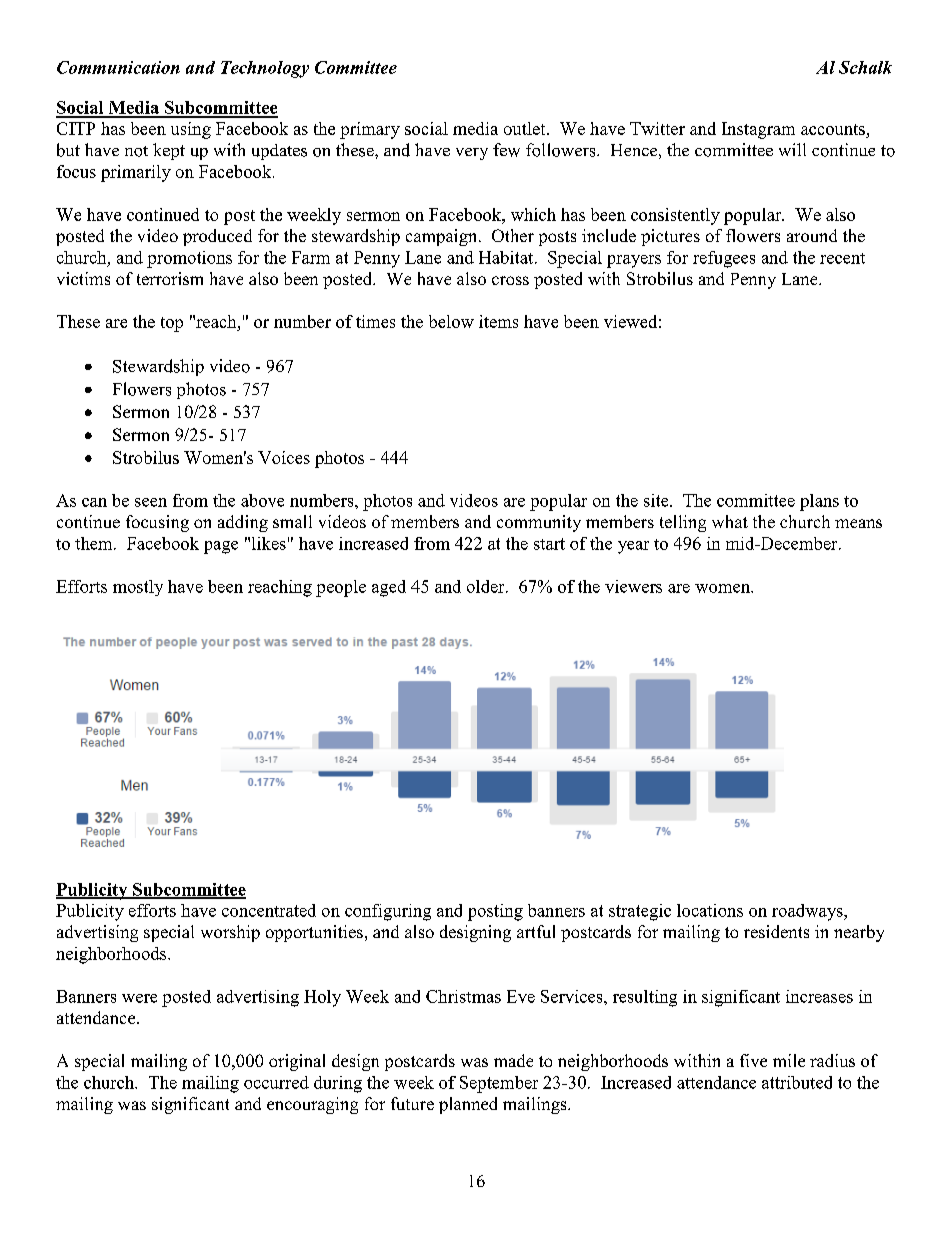 The height and width of the screenshot is (1233, 952). Describe the element at coordinates (118, 67) in the screenshot. I see `Communication` at that location.
